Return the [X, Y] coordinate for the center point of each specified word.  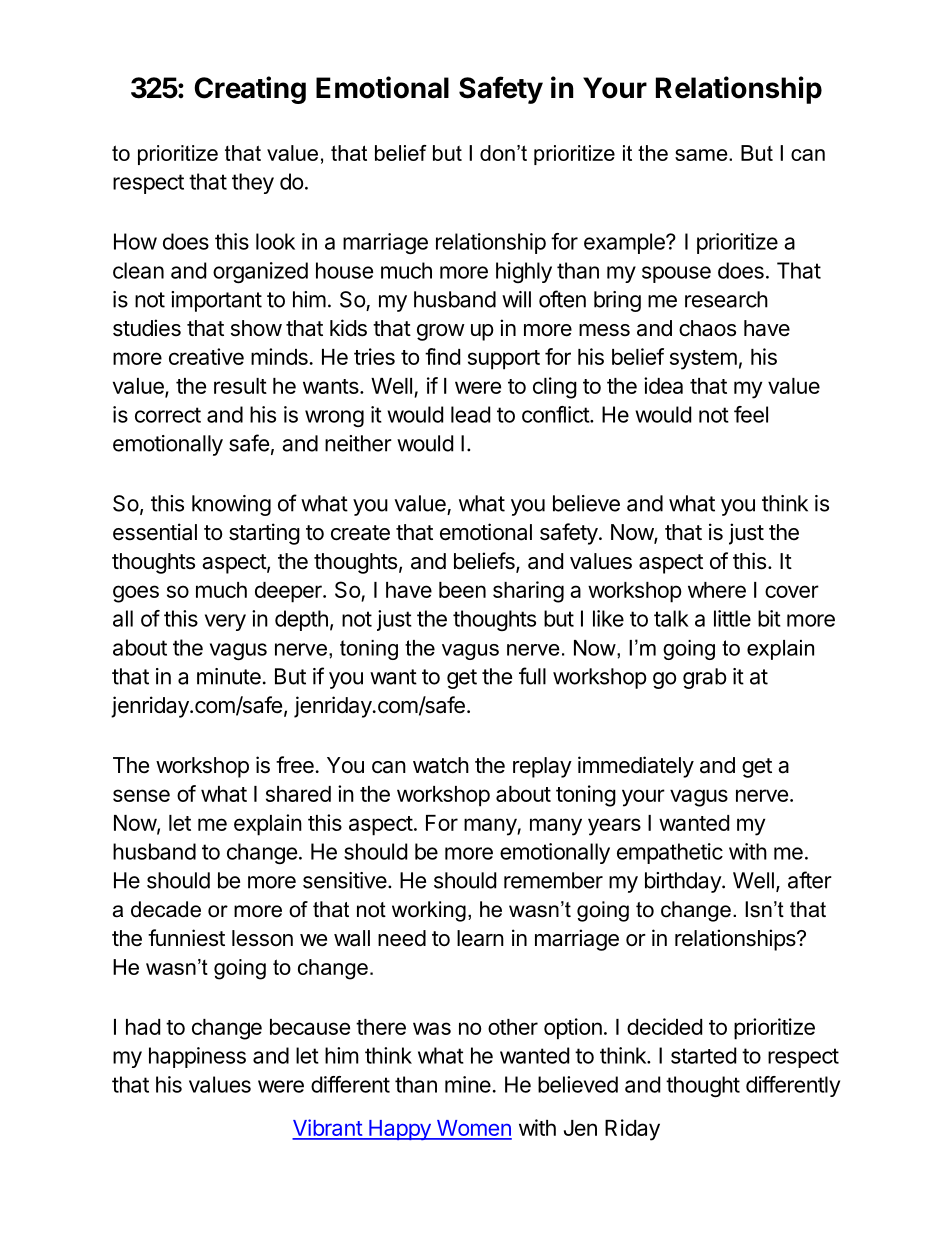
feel [751, 414]
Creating [250, 90]
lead [470, 414]
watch [441, 765]
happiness [197, 1057]
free [295, 765]
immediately [636, 767]
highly [524, 272]
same [702, 155]
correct [168, 415]
